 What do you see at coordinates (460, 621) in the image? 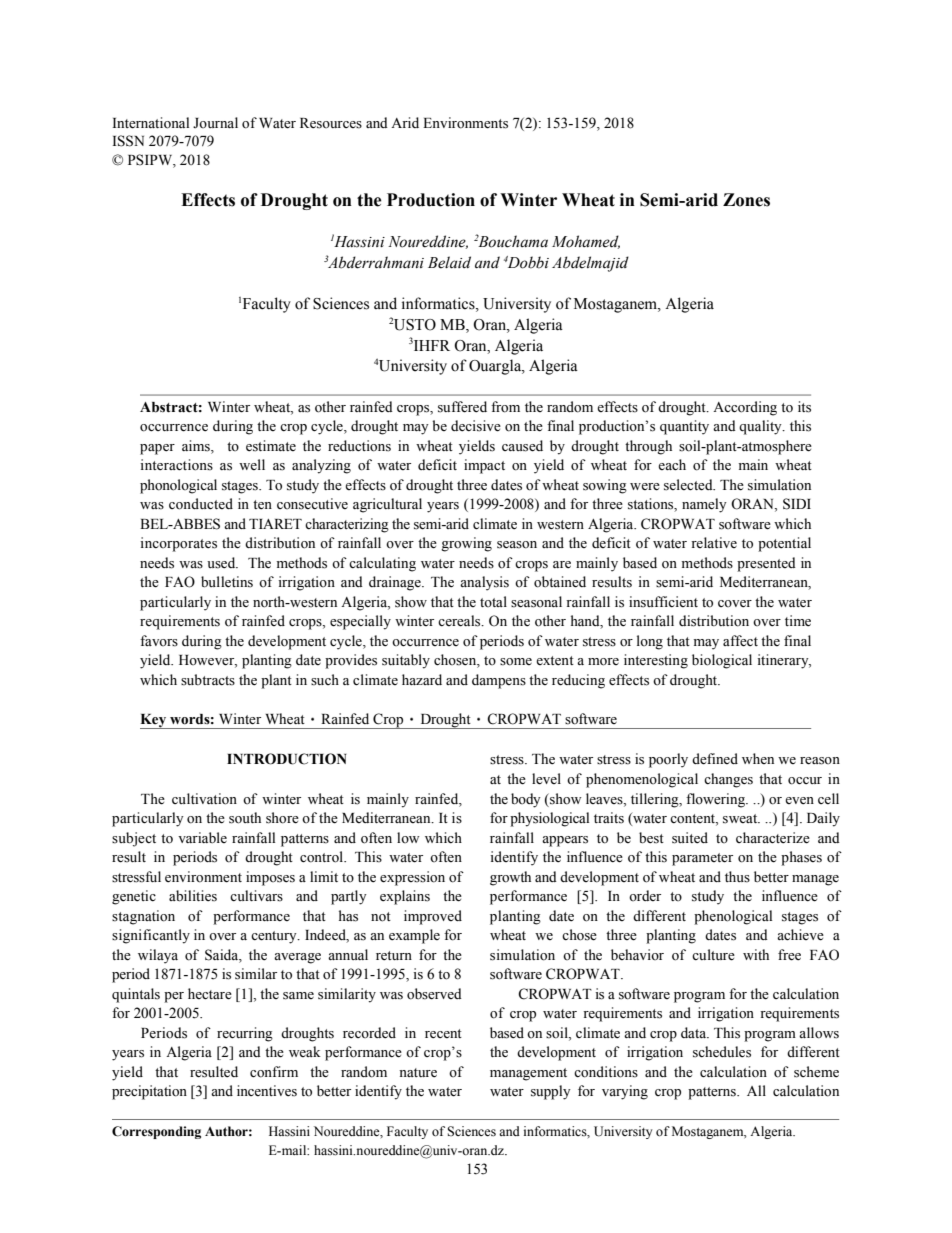
I see `cereals` at bounding box center [460, 621].
